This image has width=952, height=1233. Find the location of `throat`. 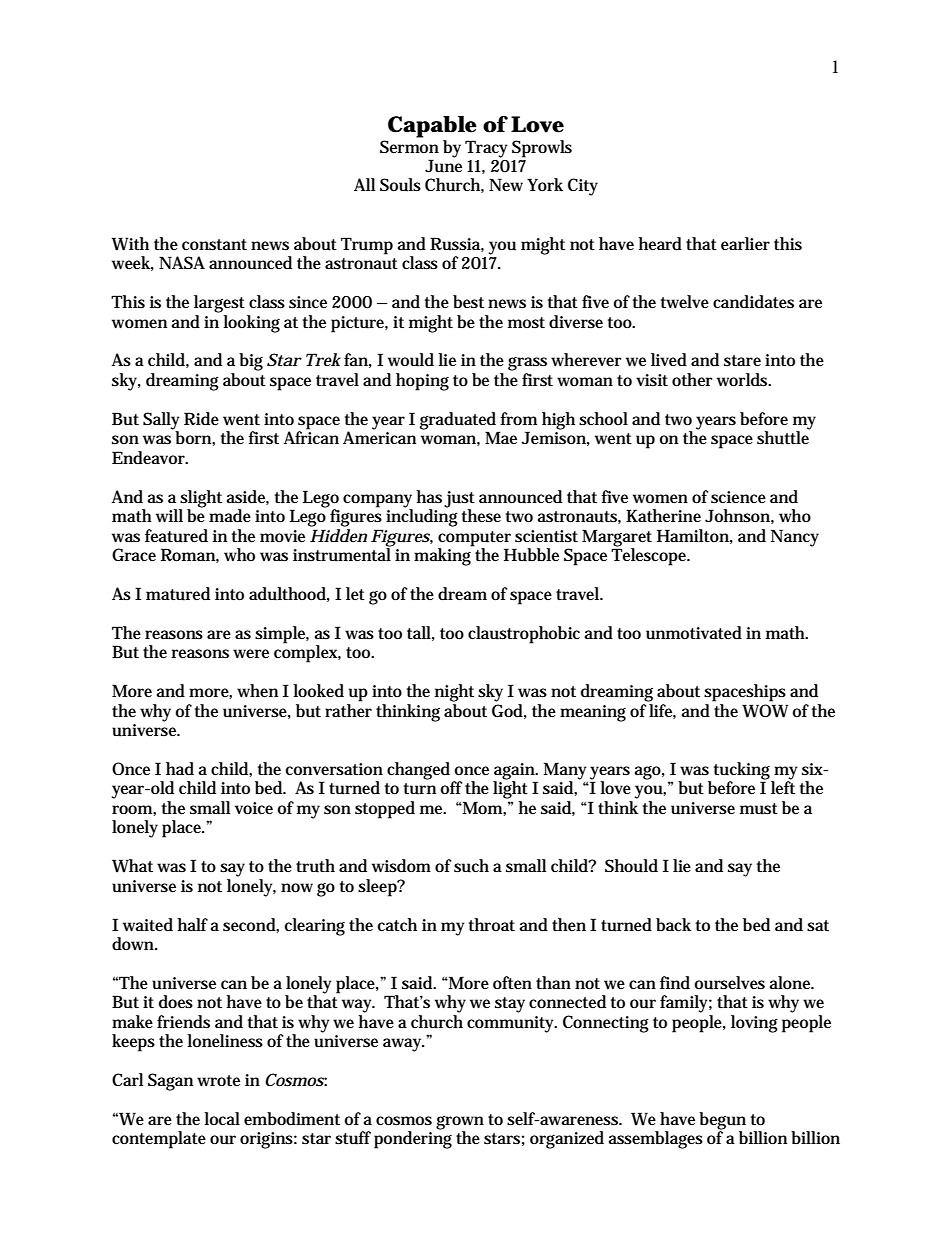

throat is located at coordinates (492, 924).
